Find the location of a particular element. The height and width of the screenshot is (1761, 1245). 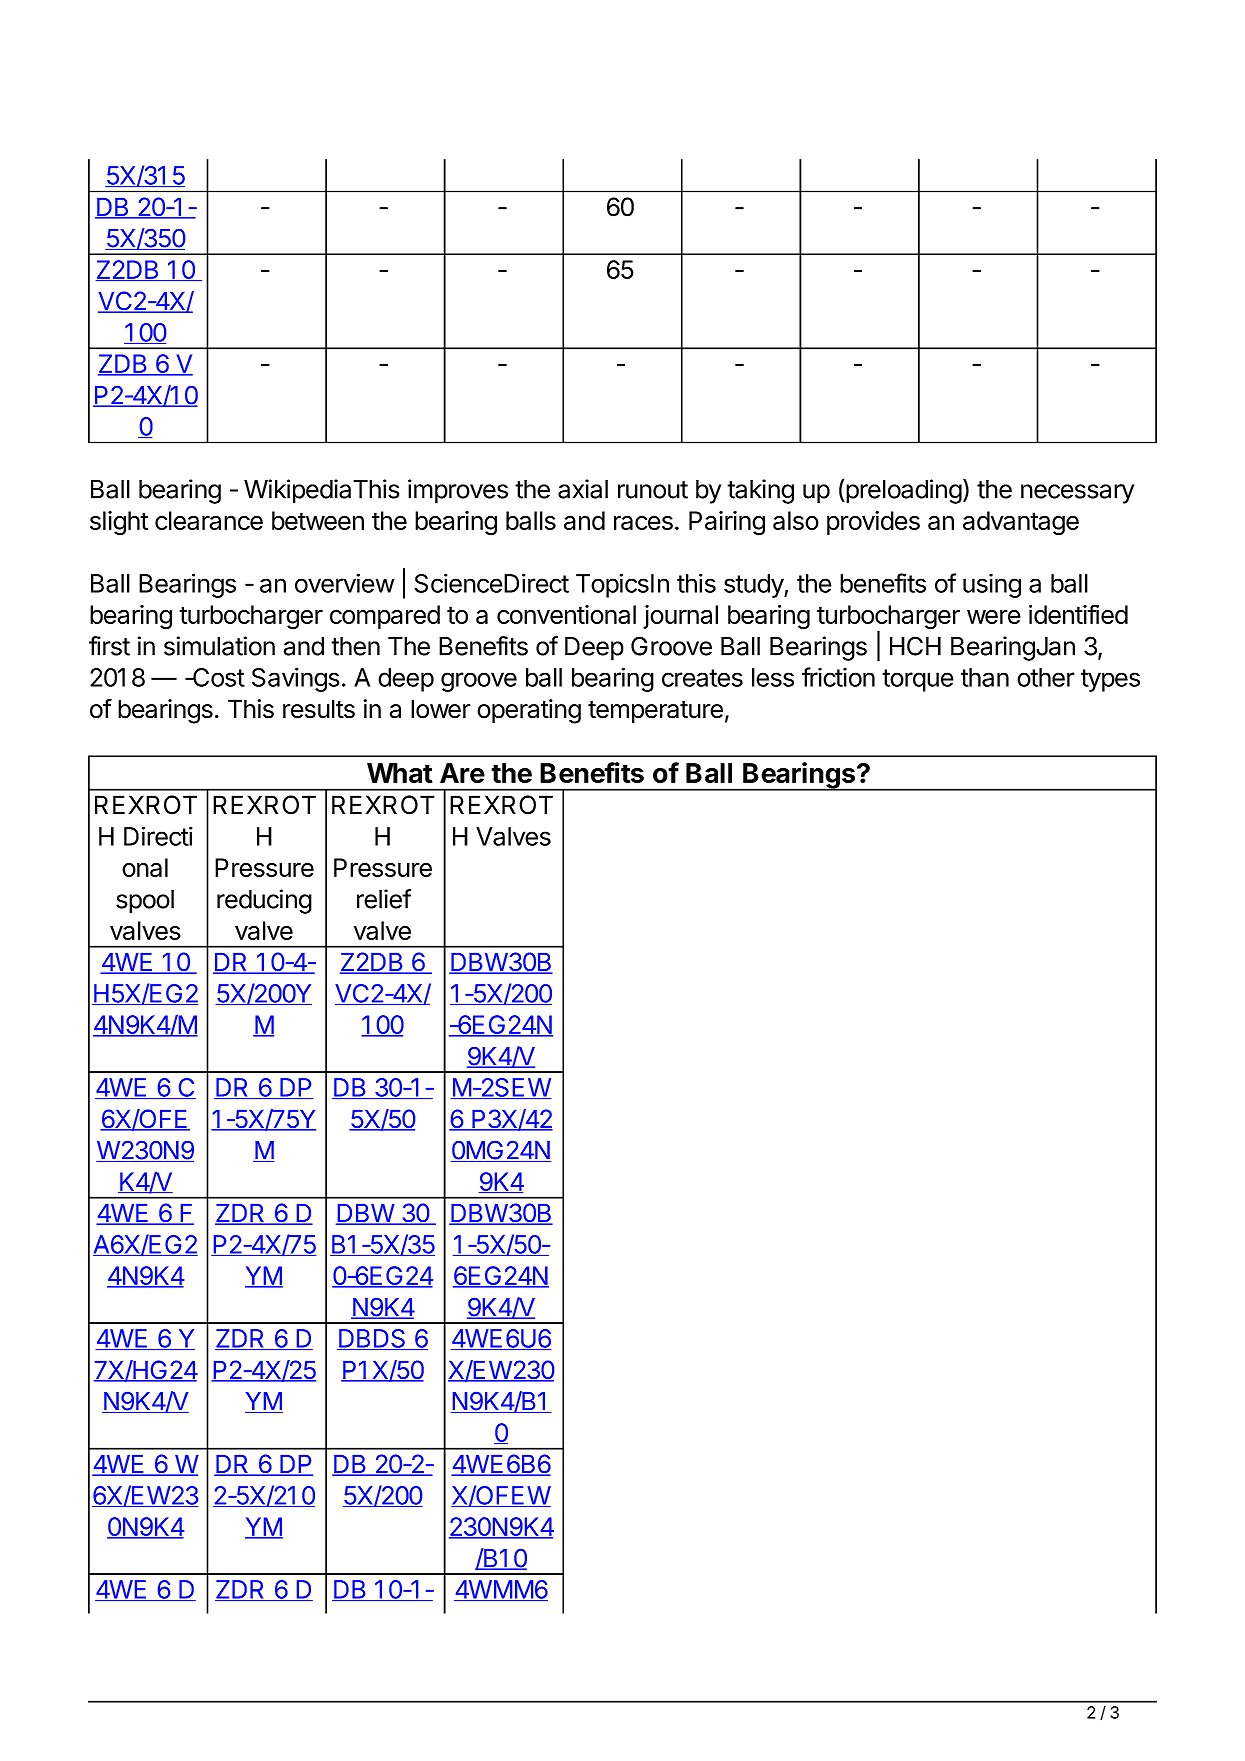

journal is located at coordinates (680, 617).
